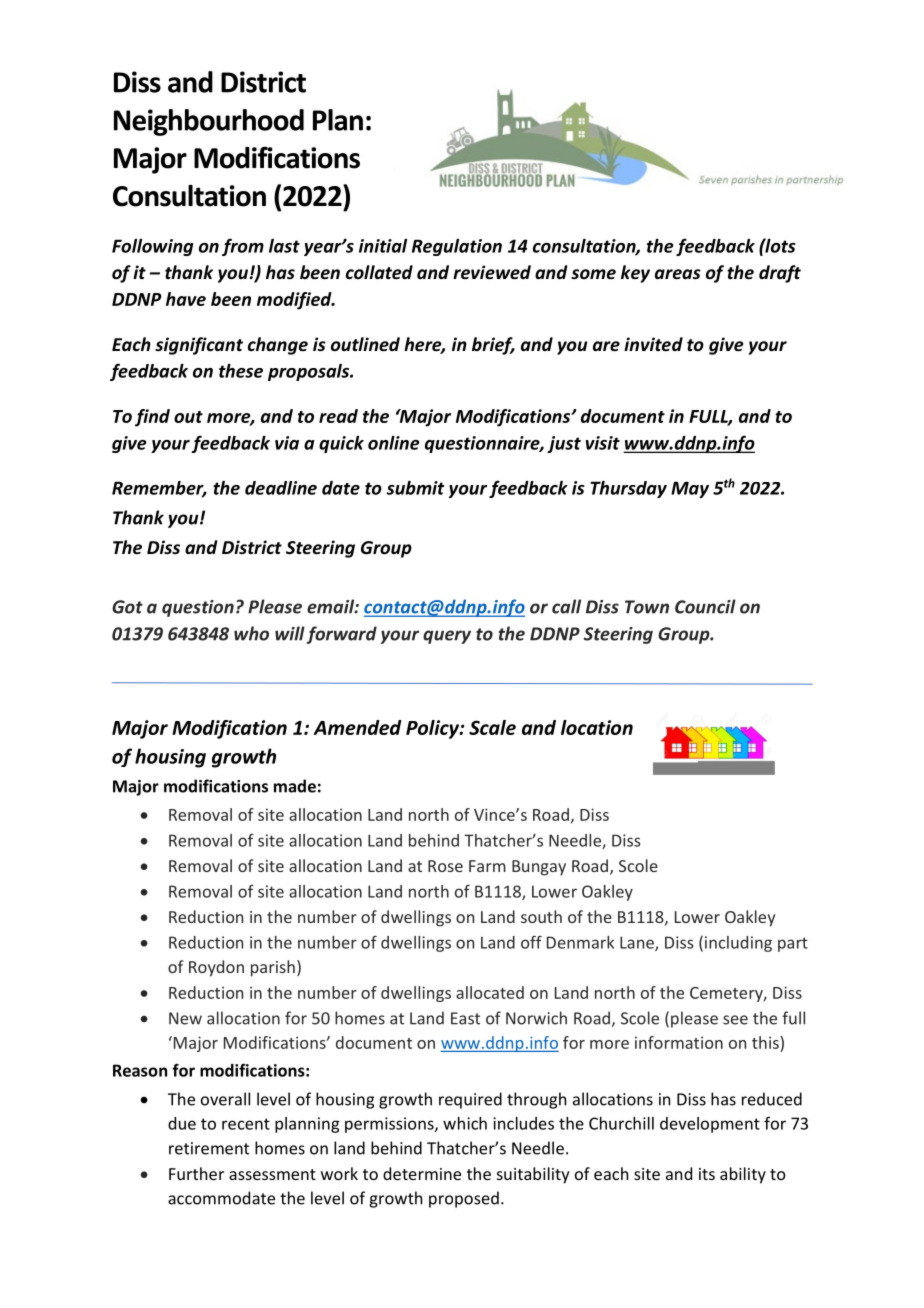 The width and height of the page is (924, 1308). I want to click on Rose, so click(445, 866).
